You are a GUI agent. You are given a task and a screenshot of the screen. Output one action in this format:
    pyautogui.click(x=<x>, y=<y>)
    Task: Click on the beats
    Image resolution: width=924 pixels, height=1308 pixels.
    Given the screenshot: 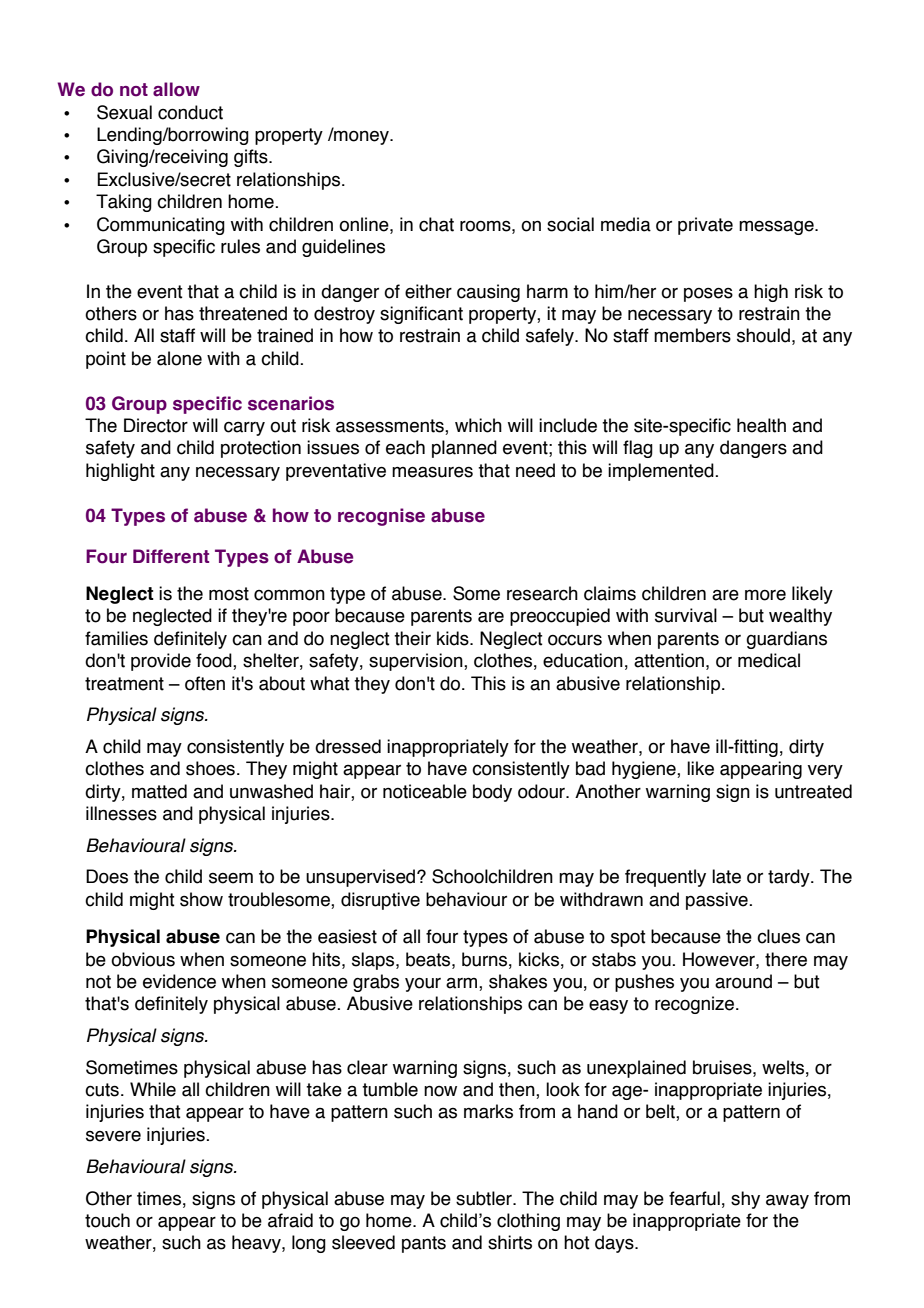 What is the action you would take?
    pyautogui.click(x=429, y=959)
